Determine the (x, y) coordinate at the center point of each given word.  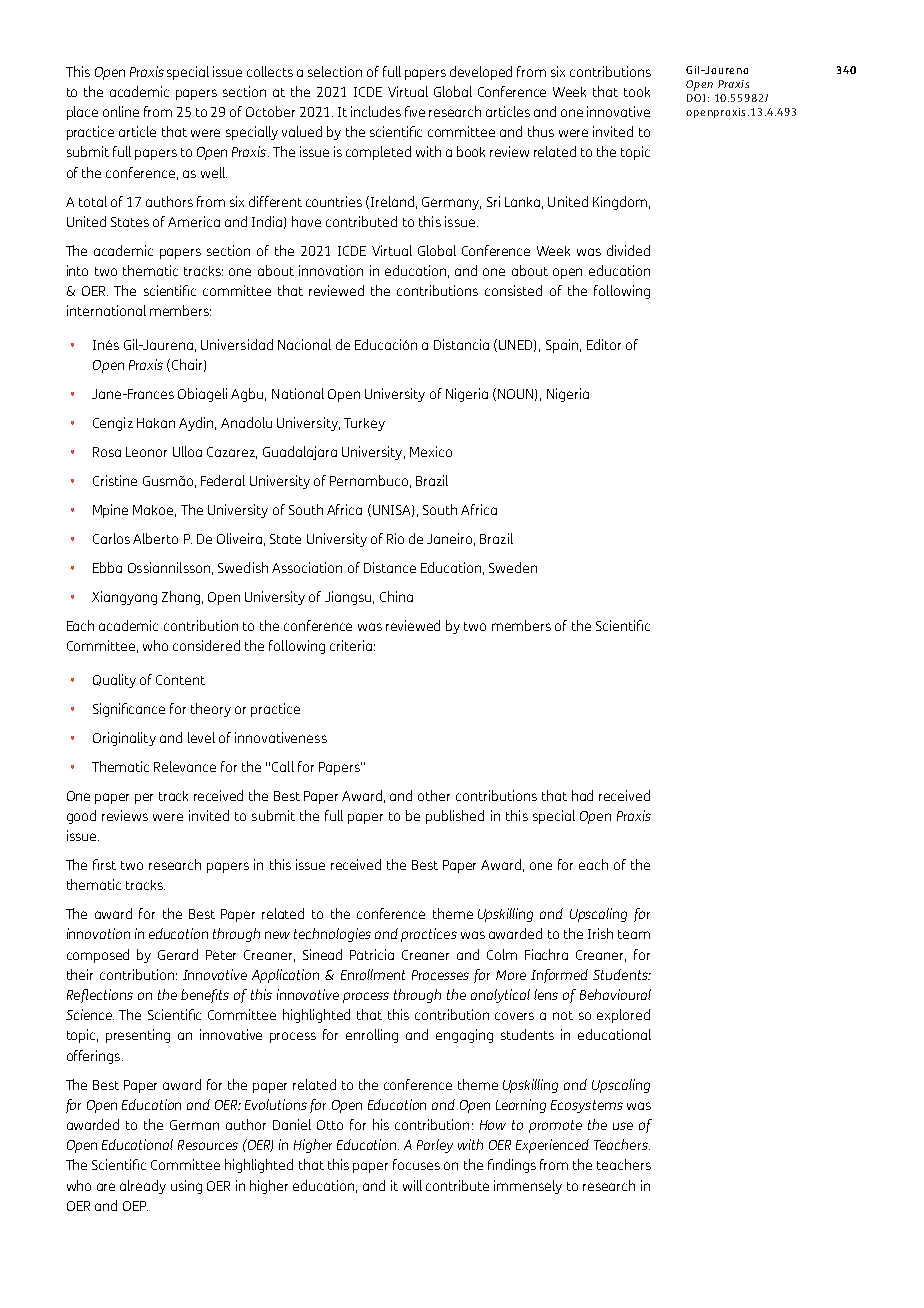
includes (376, 111)
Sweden (513, 567)
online (121, 111)
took (637, 92)
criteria (351, 645)
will (412, 1185)
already (143, 1187)
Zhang (181, 598)
